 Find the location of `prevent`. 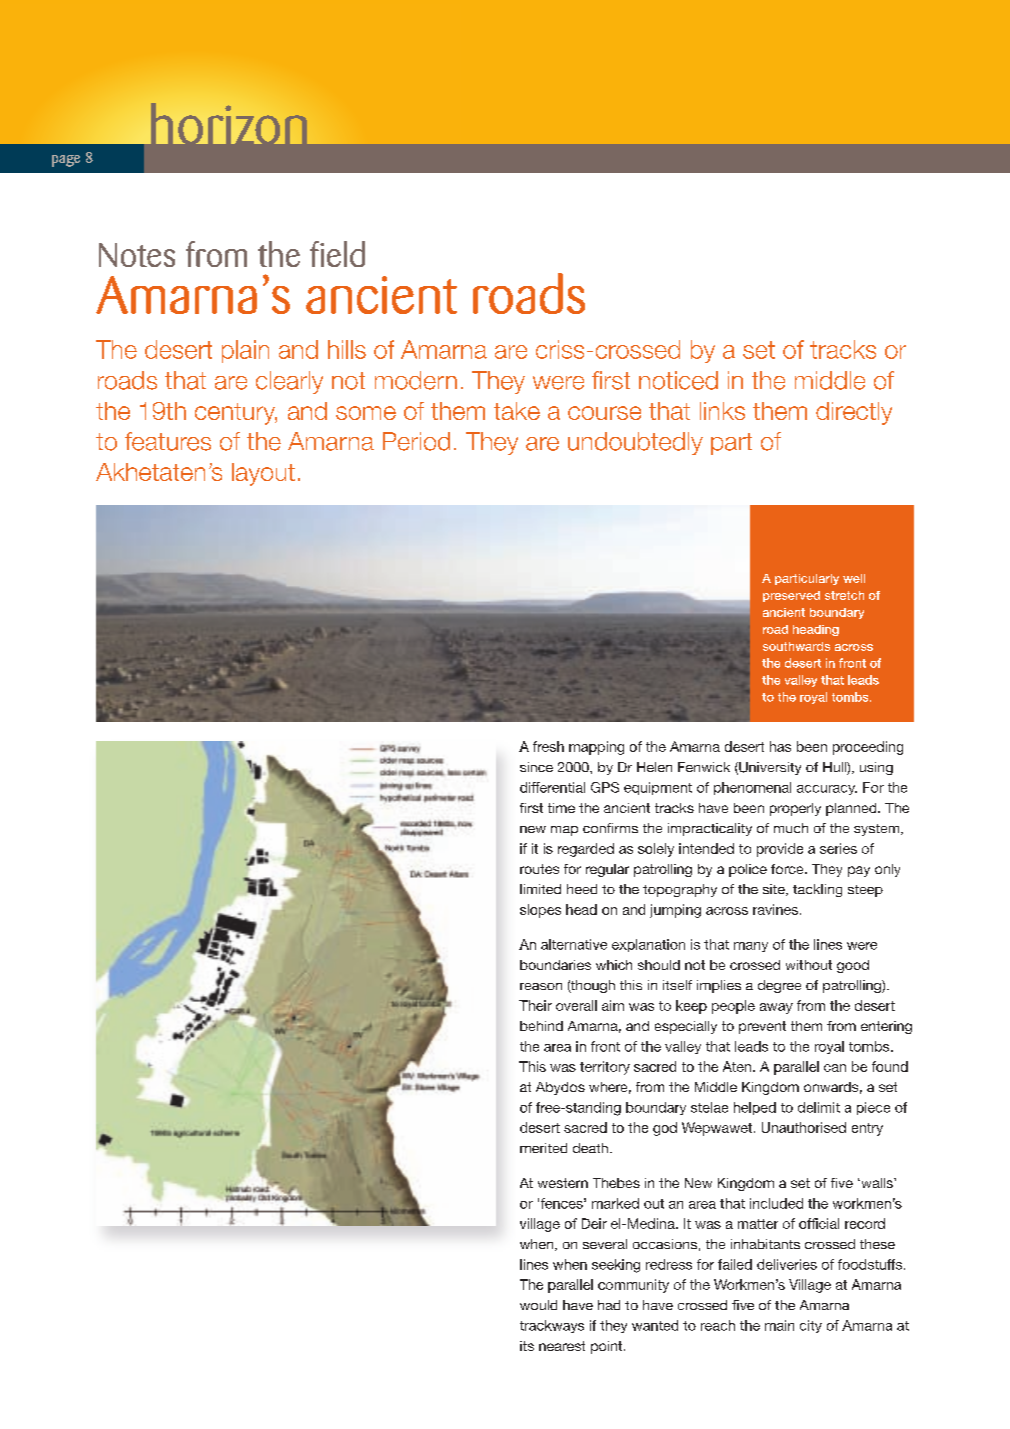

prevent is located at coordinates (762, 1027).
